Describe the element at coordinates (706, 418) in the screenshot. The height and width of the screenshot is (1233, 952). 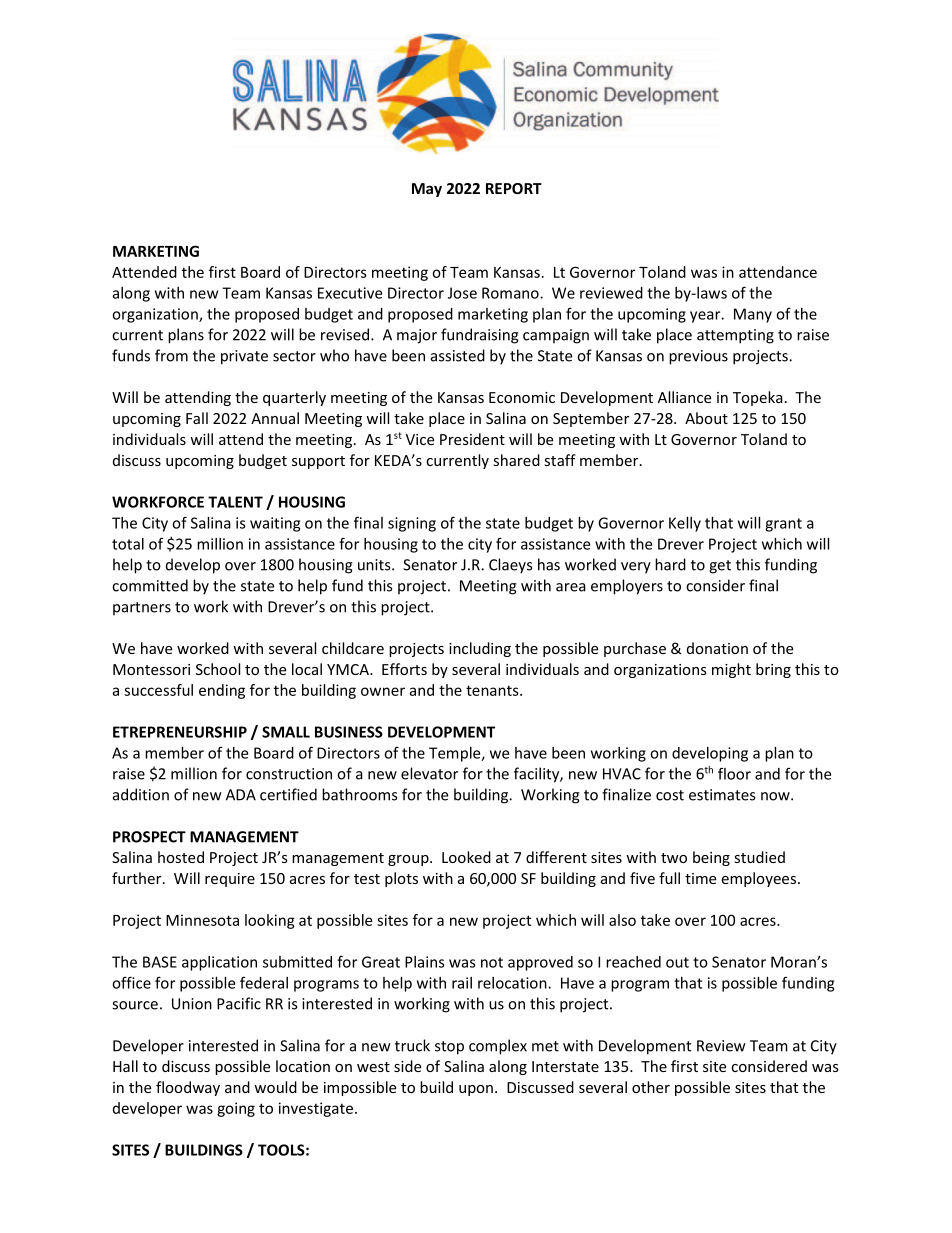
I see `About` at that location.
